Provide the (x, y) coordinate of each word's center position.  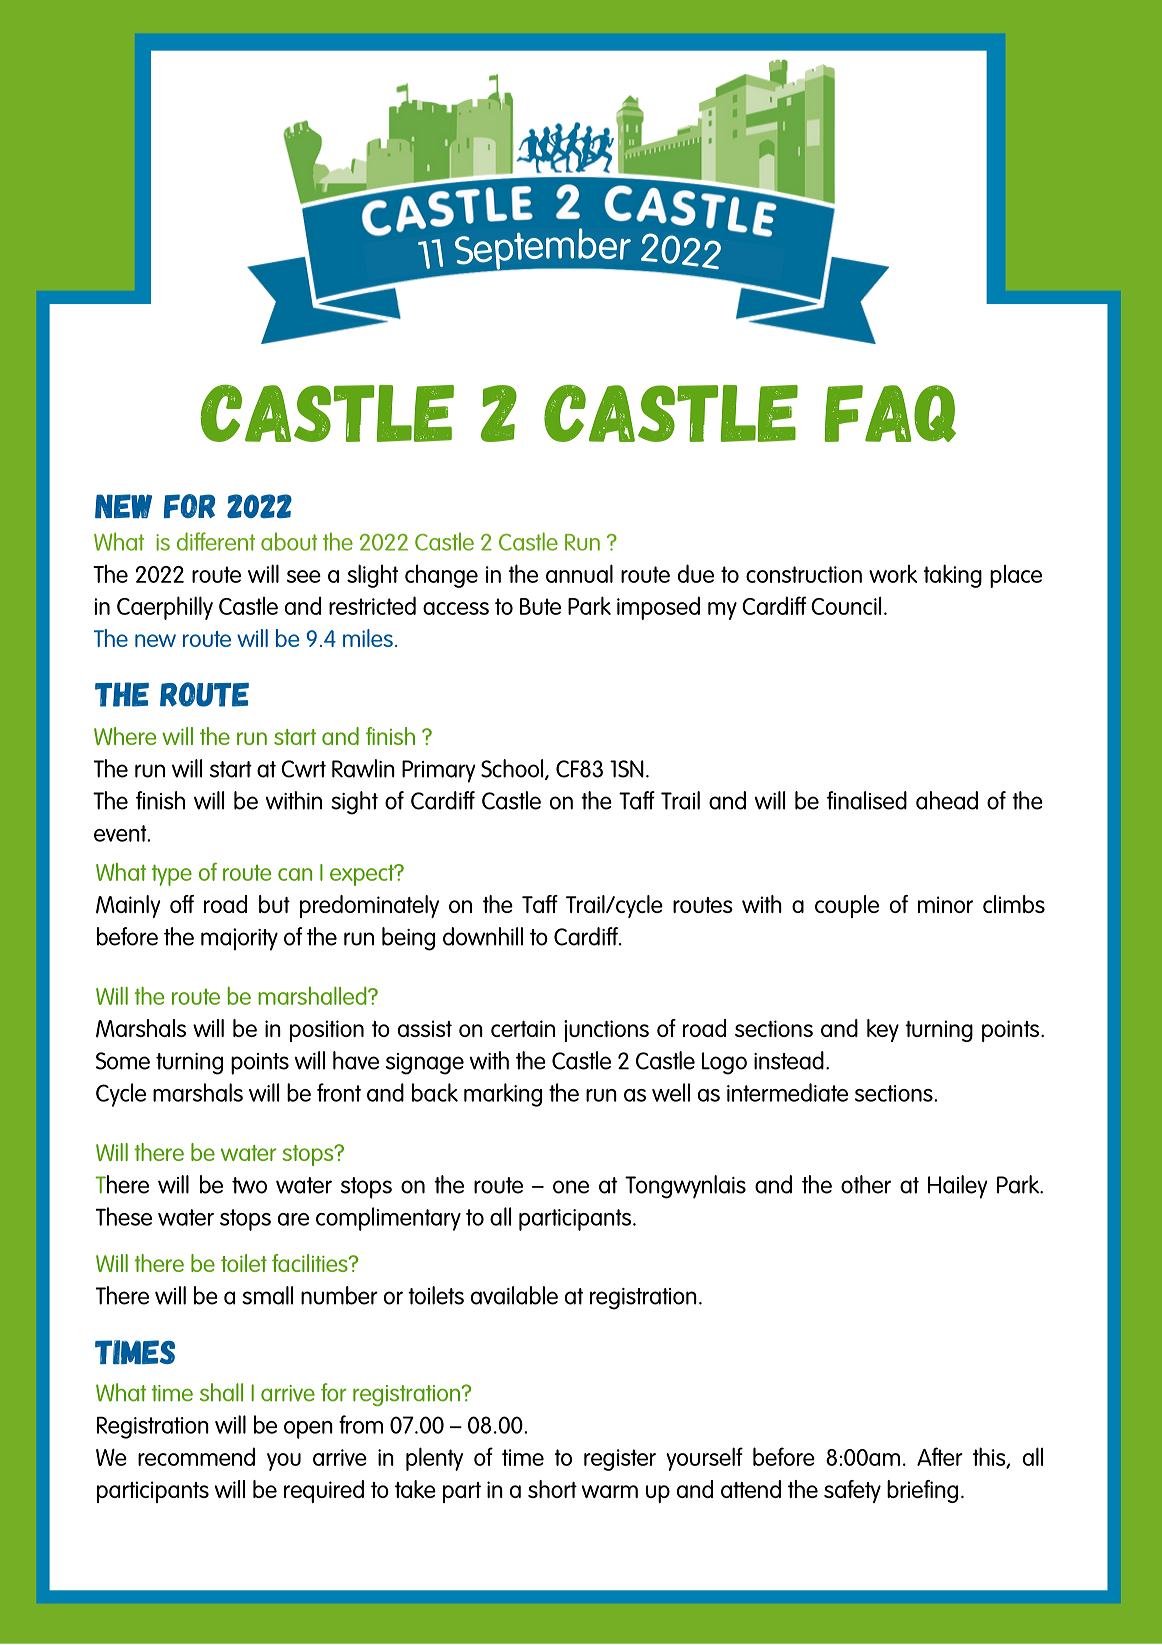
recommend (196, 1456)
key (883, 1030)
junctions (606, 1031)
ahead (947, 800)
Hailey (958, 1187)
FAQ (890, 413)
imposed (658, 608)
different (216, 541)
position (327, 1031)
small (267, 1295)
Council (846, 605)
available (514, 1295)
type (172, 875)
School (512, 768)
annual (579, 573)
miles (368, 638)
